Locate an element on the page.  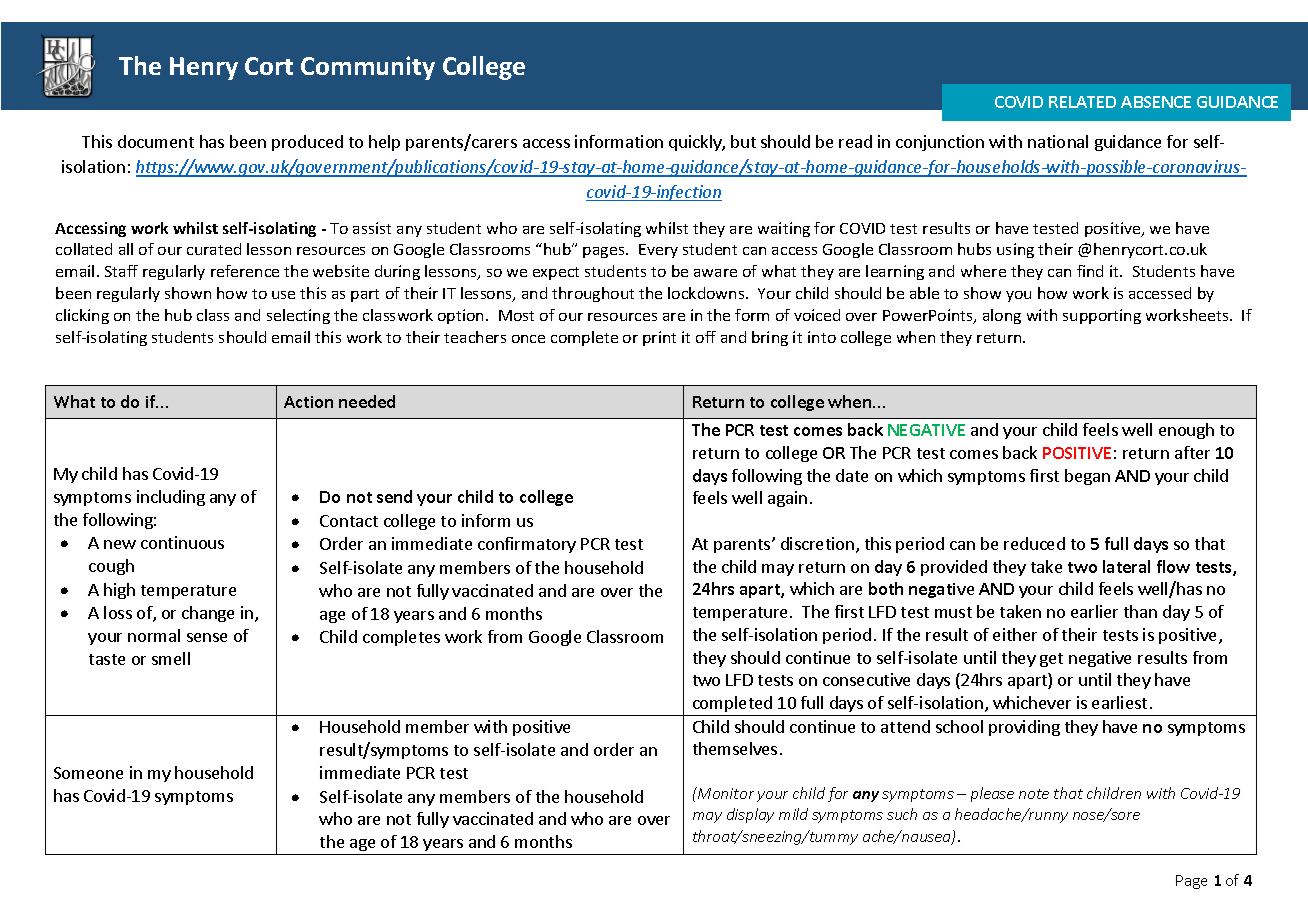
but is located at coordinates (743, 141).
